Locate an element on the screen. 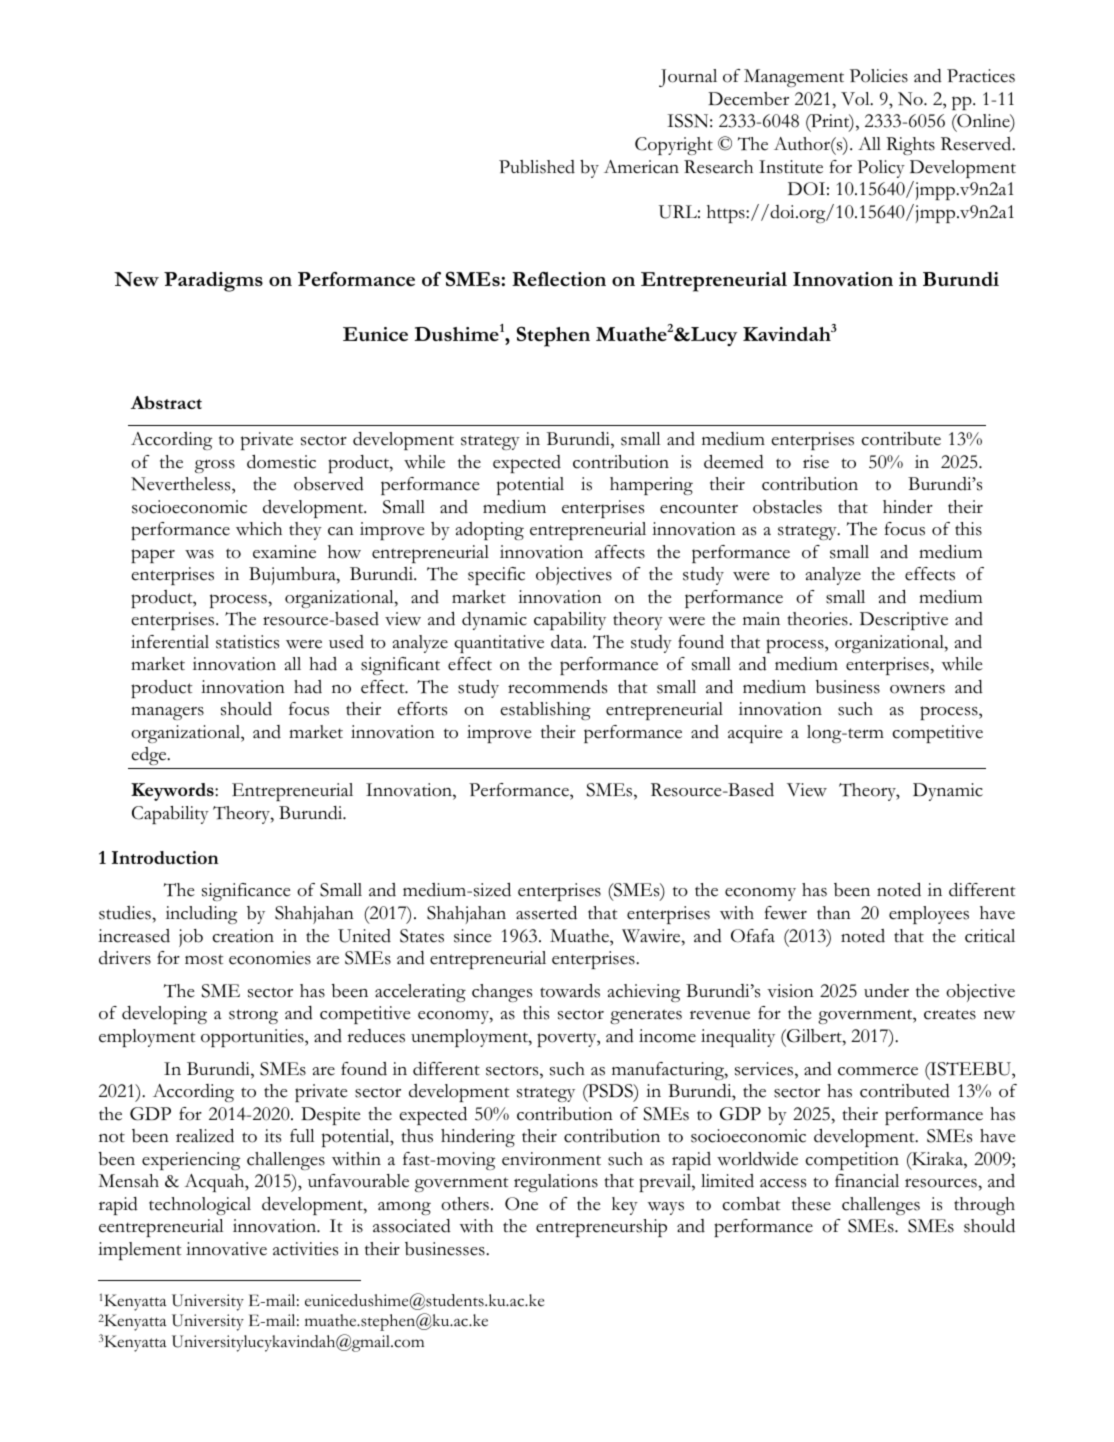 The height and width of the screenshot is (1442, 1114). asserted is located at coordinates (546, 913).
